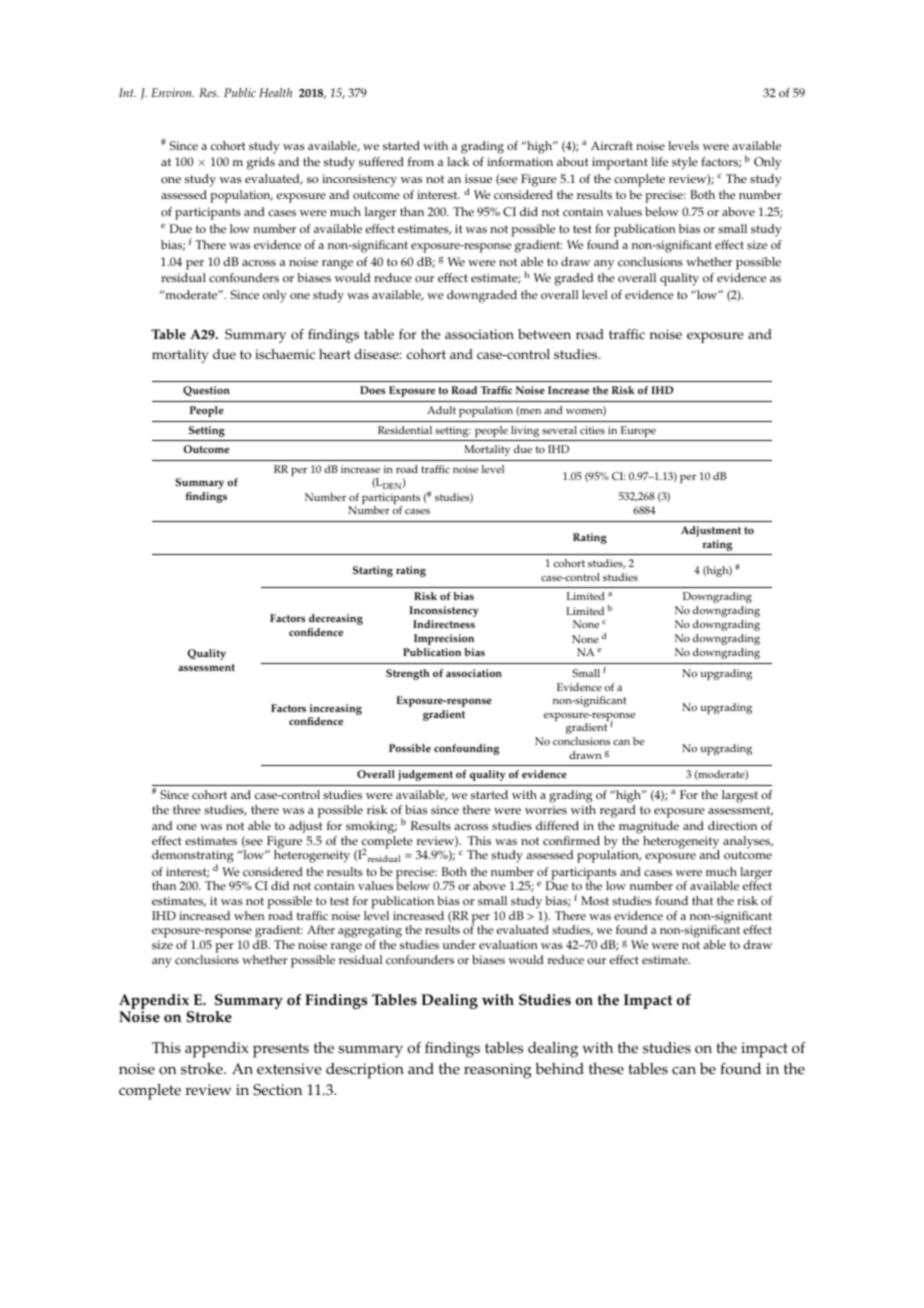 The height and width of the screenshot is (1308, 924). I want to click on presents, so click(281, 1050).
